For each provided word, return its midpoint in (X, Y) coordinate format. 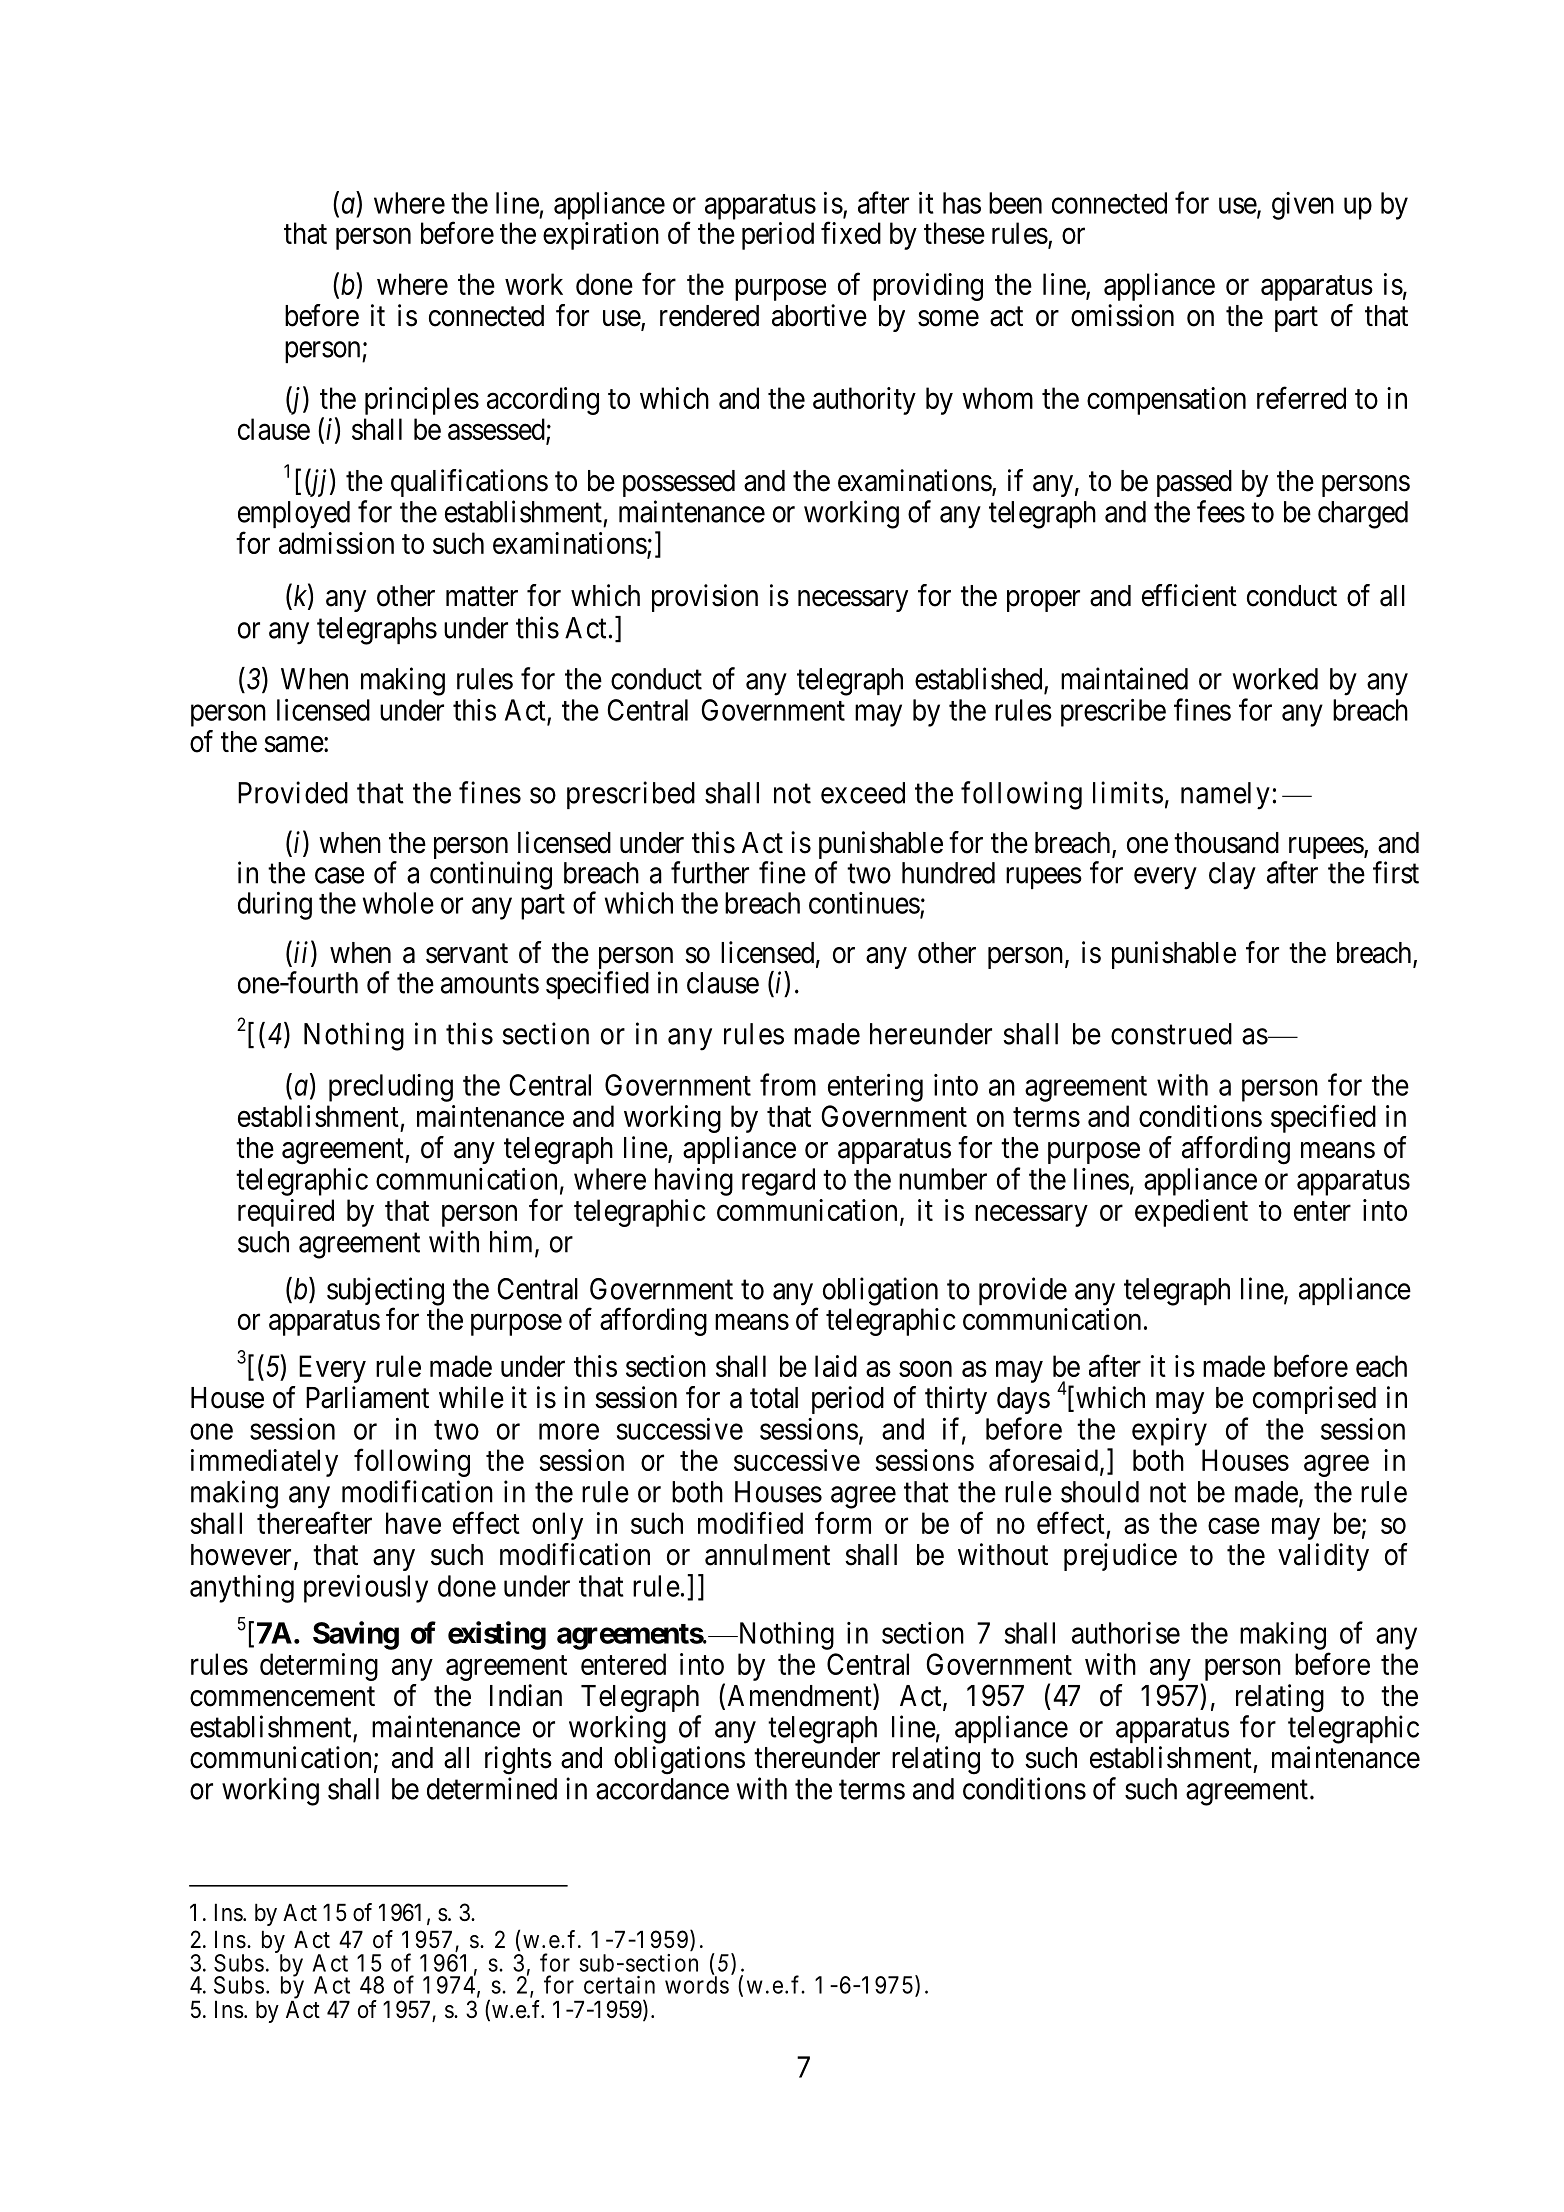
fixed (851, 232)
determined (492, 1788)
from (788, 1084)
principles (422, 401)
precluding (391, 1088)
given (1303, 206)
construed (1171, 1034)
